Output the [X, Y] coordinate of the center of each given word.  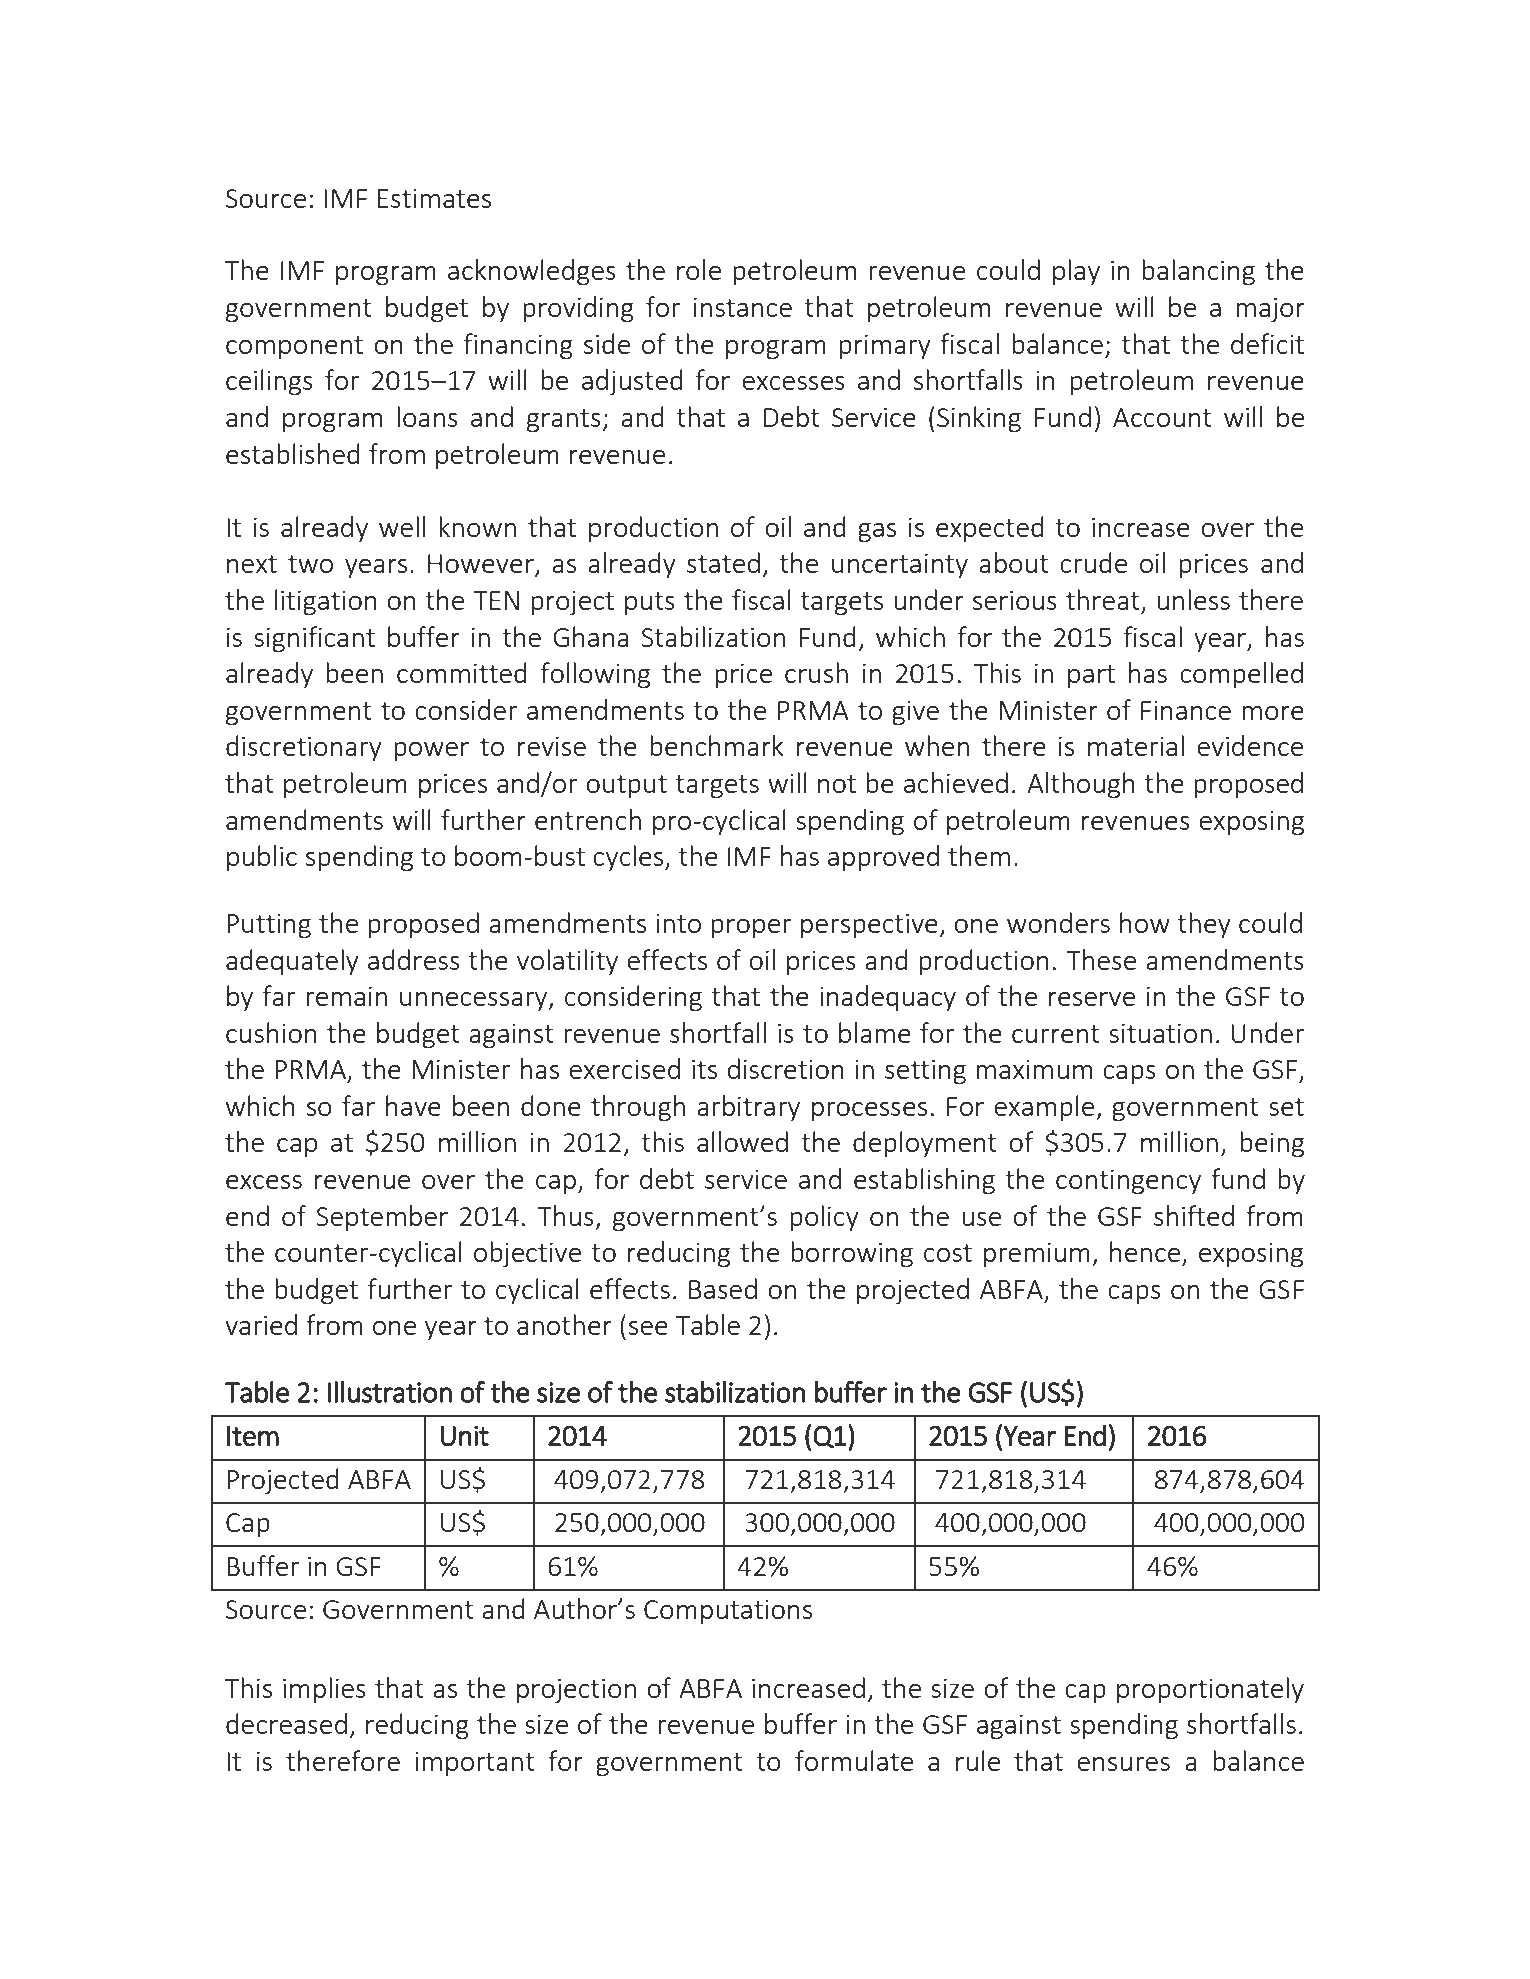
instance [743, 307]
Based [723, 1288]
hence [1146, 1253]
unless [1193, 599]
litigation [326, 602]
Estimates [434, 198]
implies [324, 1690]
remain [346, 996]
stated [723, 562]
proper [751, 928]
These [1101, 959]
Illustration [390, 1392]
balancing [1198, 272]
